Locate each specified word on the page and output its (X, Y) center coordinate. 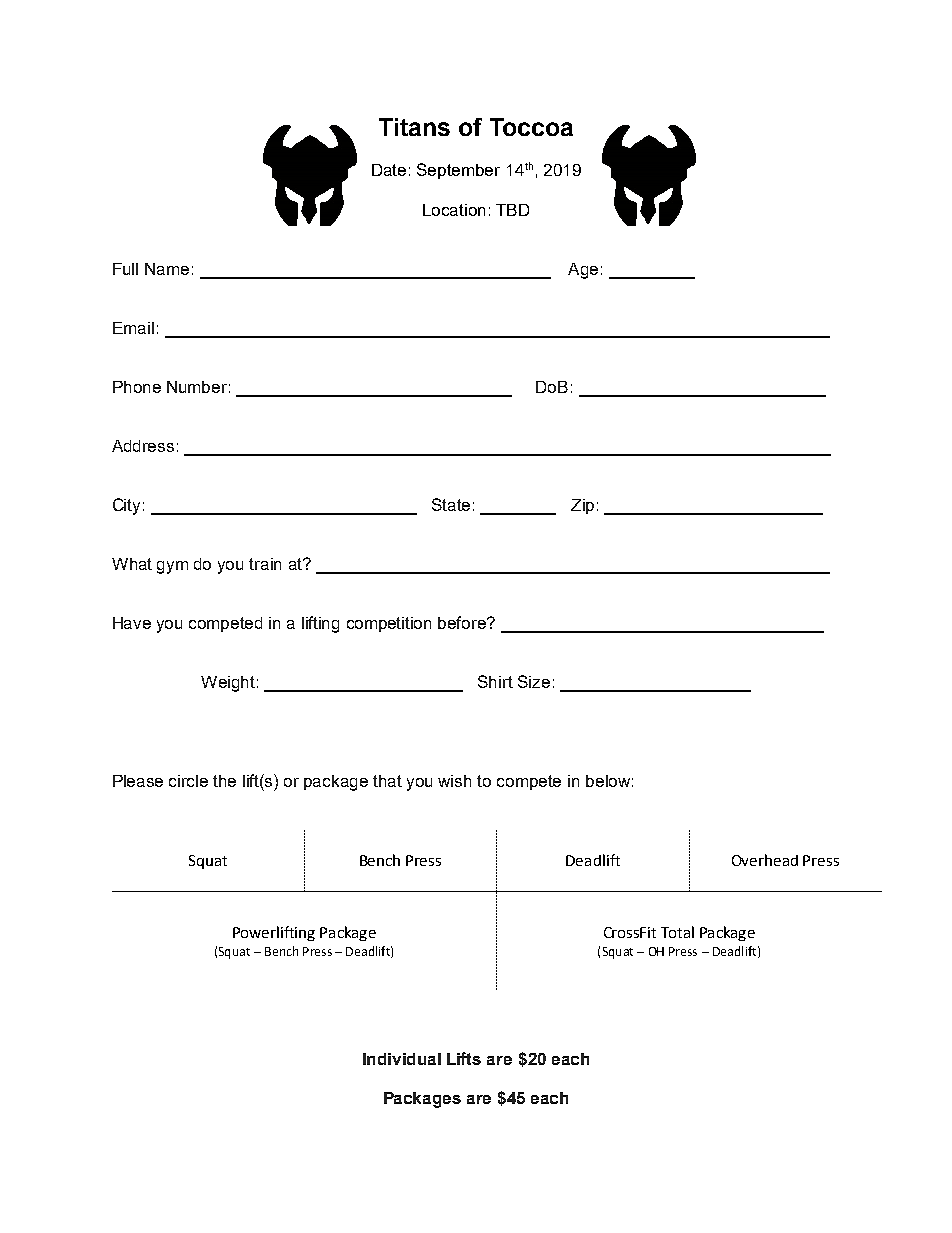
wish (454, 781)
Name (167, 269)
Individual (402, 1059)
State (451, 504)
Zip (582, 506)
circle (188, 781)
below (608, 781)
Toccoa (531, 127)
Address (143, 446)
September (458, 171)
